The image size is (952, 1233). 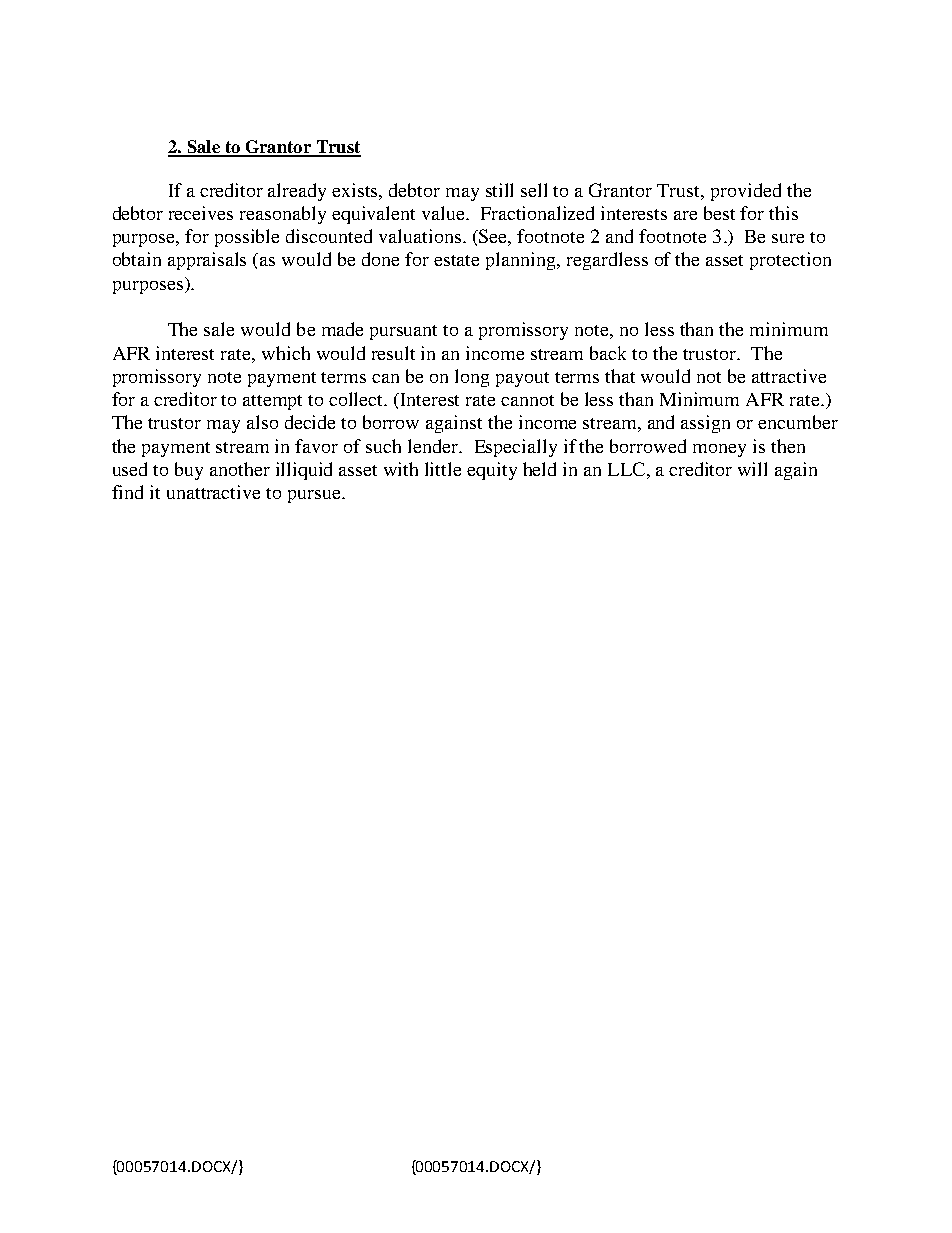 I want to click on appraisals, so click(x=207, y=261).
